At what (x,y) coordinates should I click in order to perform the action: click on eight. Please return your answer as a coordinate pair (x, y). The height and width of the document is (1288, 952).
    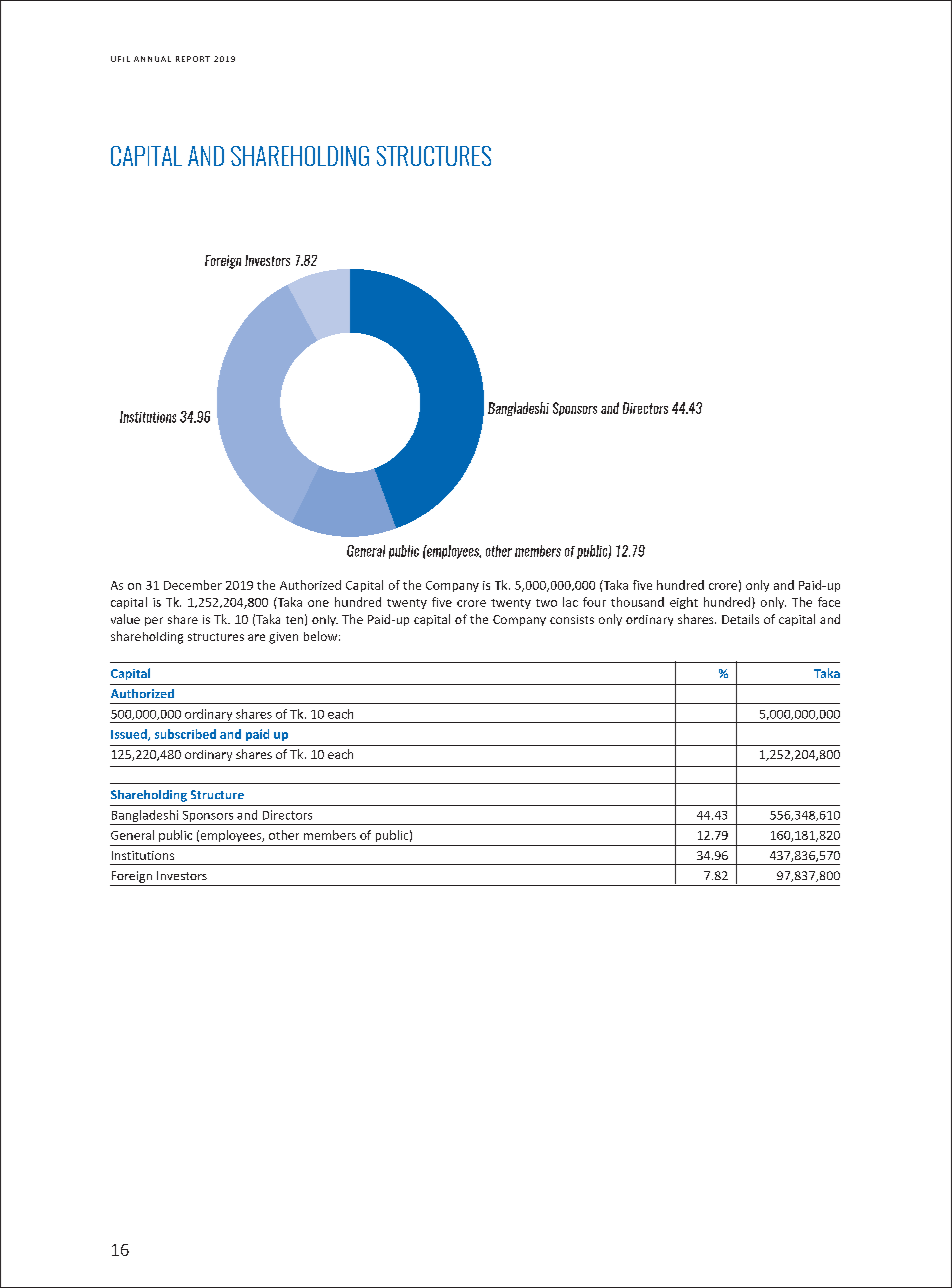
    Looking at the image, I should click on (684, 603).
